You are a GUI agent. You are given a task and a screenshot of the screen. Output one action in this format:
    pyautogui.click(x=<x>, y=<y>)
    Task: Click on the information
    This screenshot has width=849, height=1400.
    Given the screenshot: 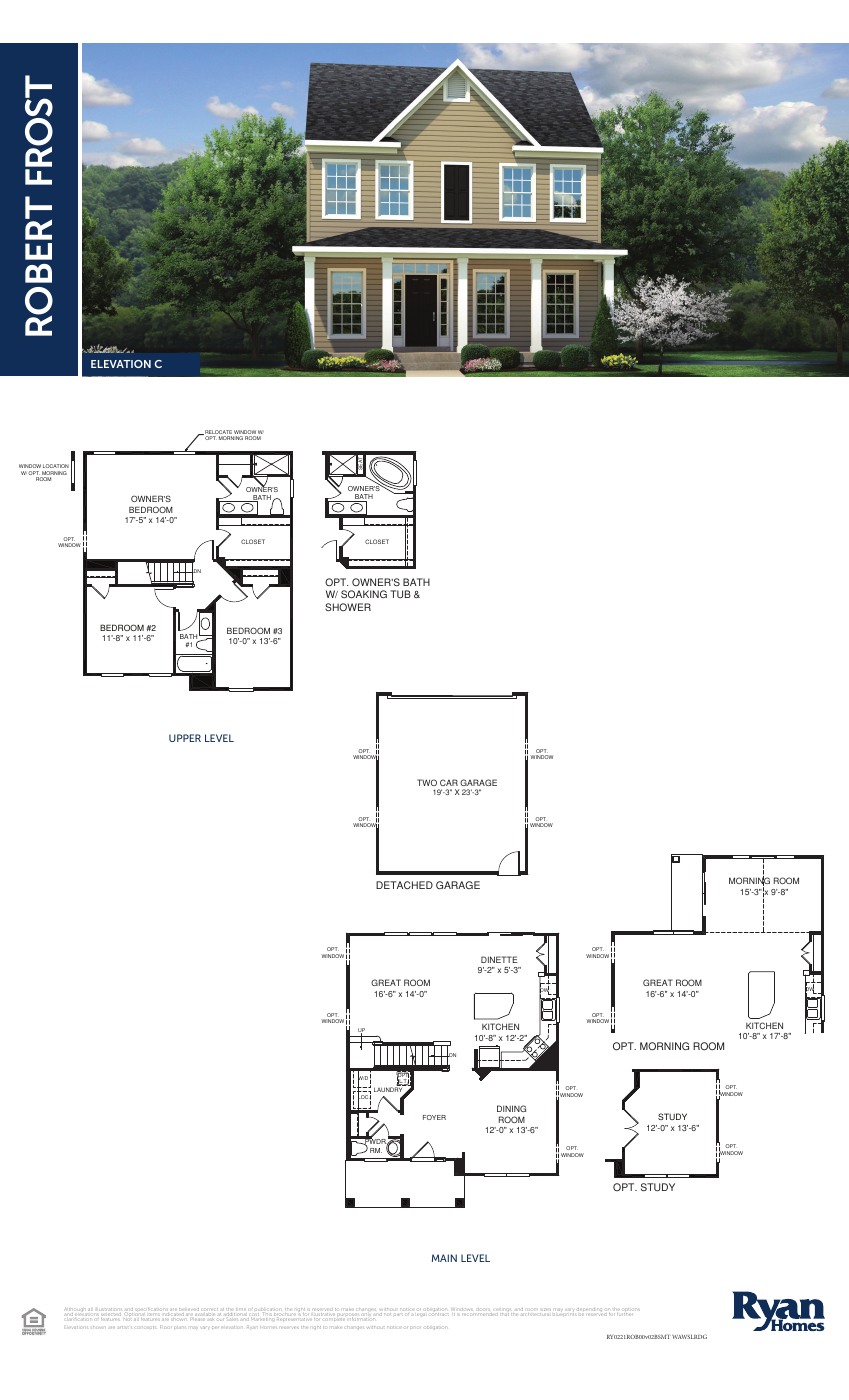 What is the action you would take?
    pyautogui.click(x=363, y=1319)
